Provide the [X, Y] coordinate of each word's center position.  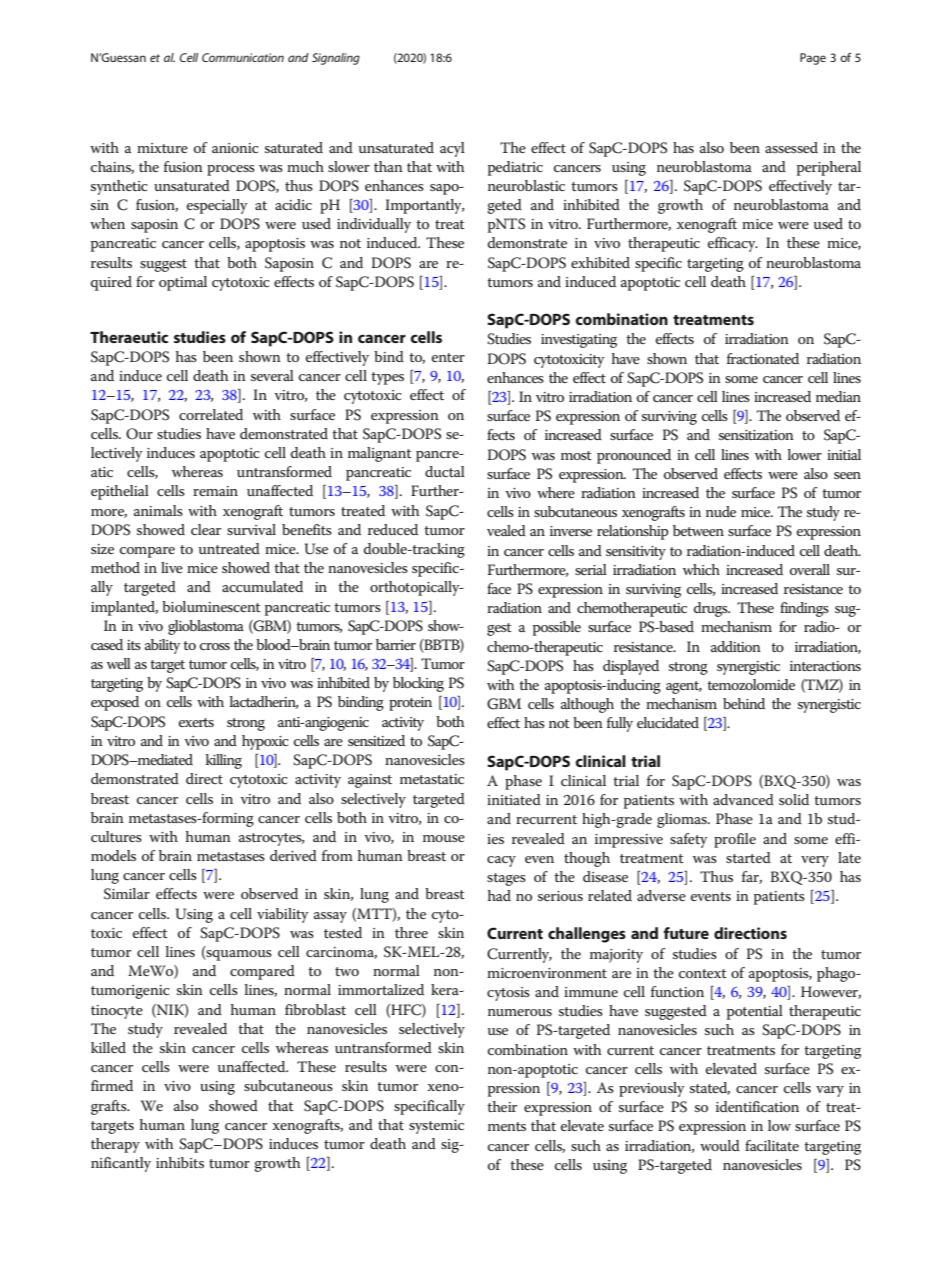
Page [813, 59]
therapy [115, 1145]
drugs [712, 609]
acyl [452, 149]
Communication [243, 57]
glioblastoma [206, 627]
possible [557, 628]
